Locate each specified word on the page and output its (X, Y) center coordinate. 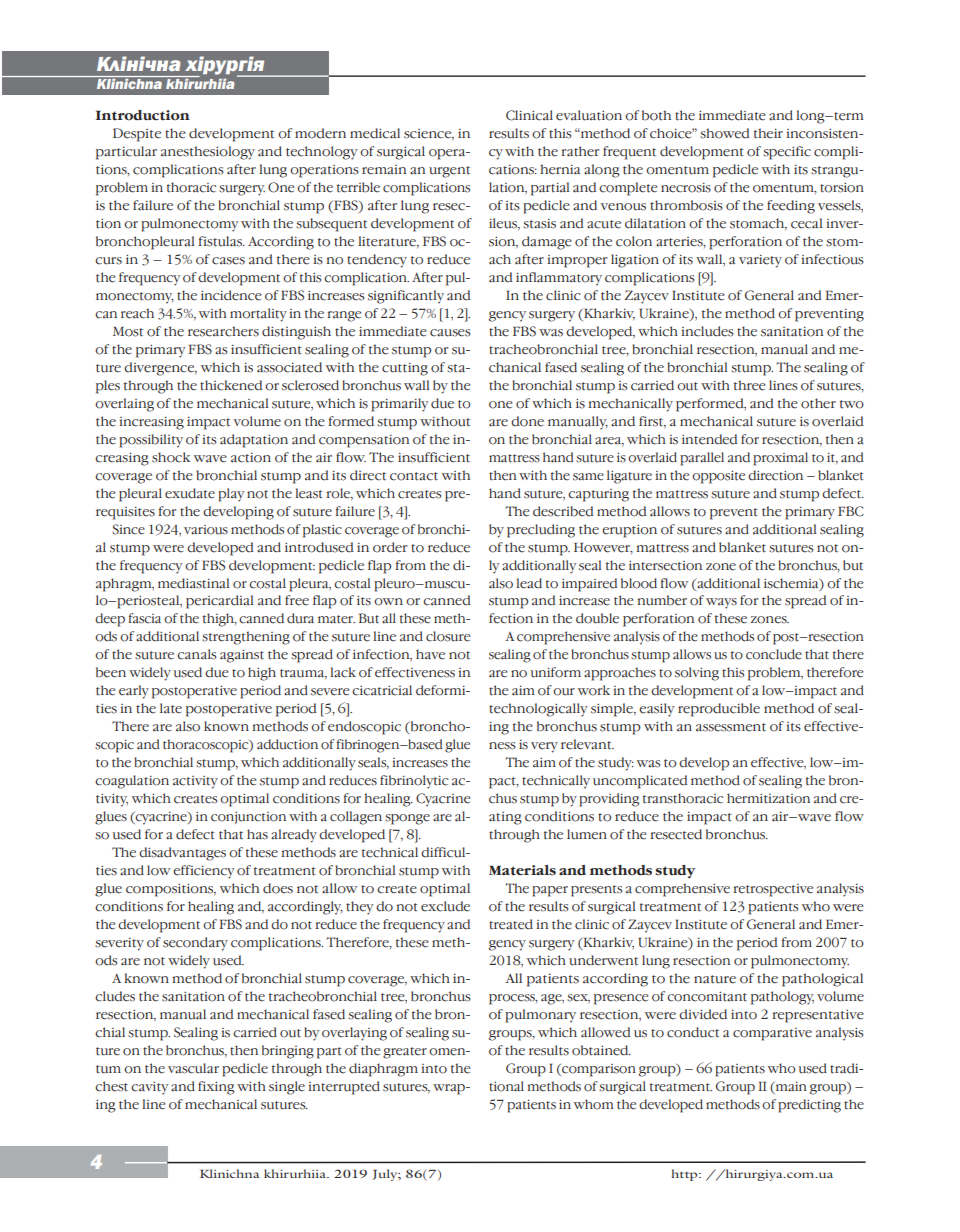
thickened (231, 385)
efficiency (203, 872)
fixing (216, 1088)
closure (448, 636)
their (768, 133)
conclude (774, 654)
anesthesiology (208, 153)
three (749, 385)
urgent (449, 172)
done (527, 421)
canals (196, 654)
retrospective (773, 890)
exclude (445, 906)
